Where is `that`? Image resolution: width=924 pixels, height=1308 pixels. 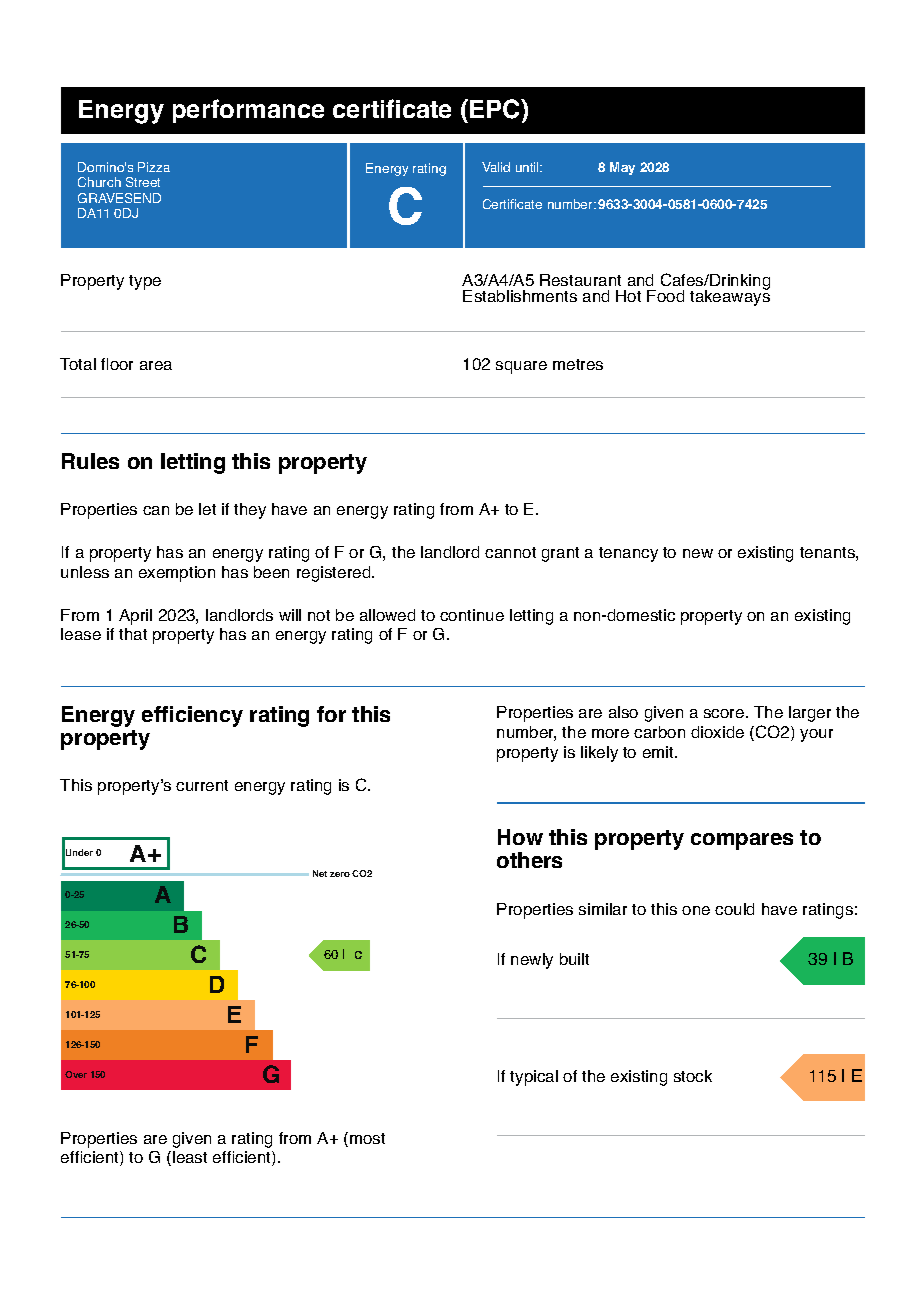
that is located at coordinates (133, 634).
